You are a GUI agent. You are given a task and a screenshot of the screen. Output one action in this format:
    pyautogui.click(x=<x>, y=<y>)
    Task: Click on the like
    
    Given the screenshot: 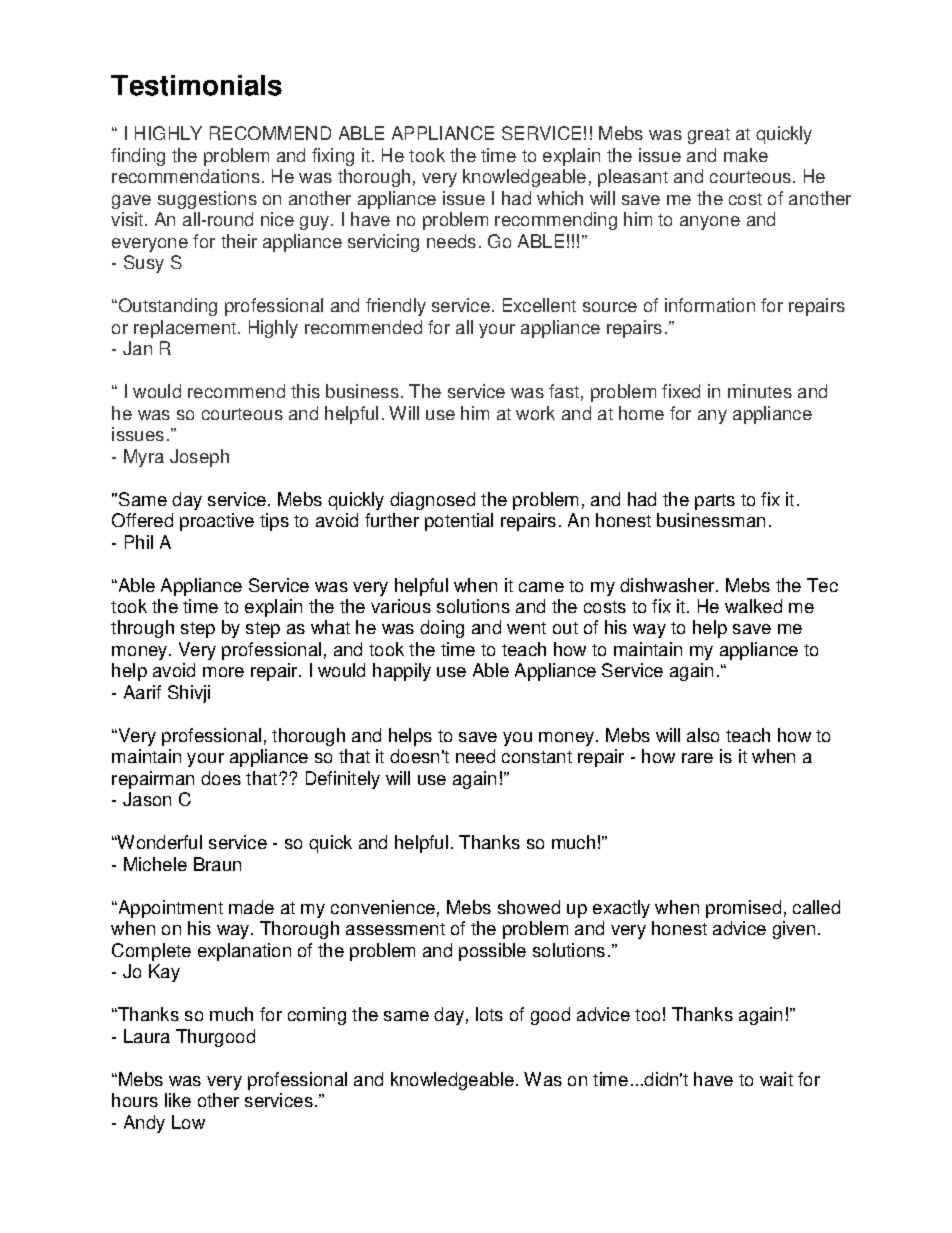 What is the action you would take?
    pyautogui.click(x=178, y=1100)
